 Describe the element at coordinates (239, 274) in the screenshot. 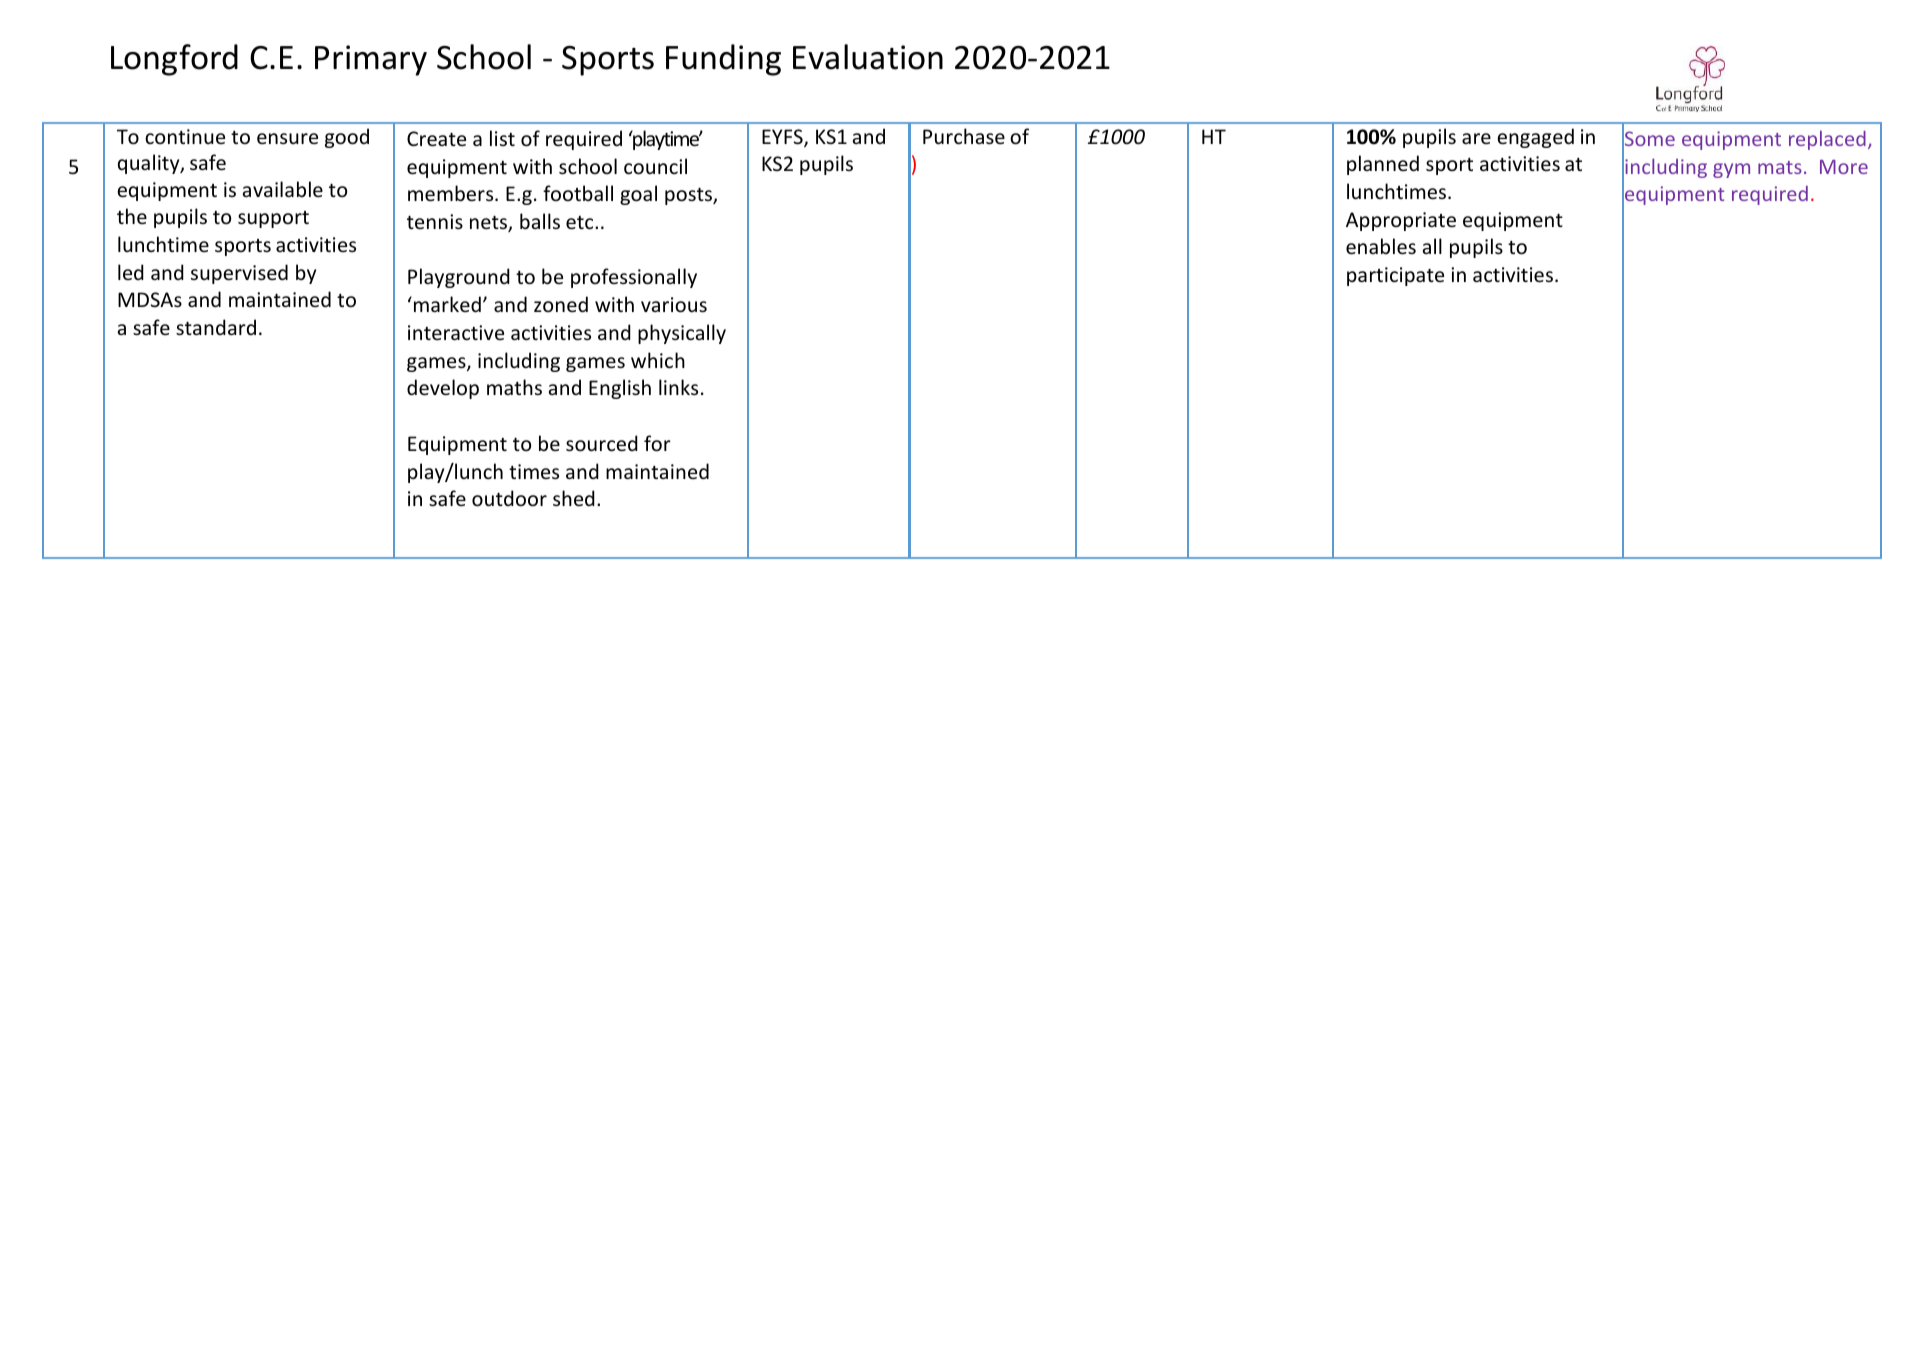

I see `supervised` at that location.
